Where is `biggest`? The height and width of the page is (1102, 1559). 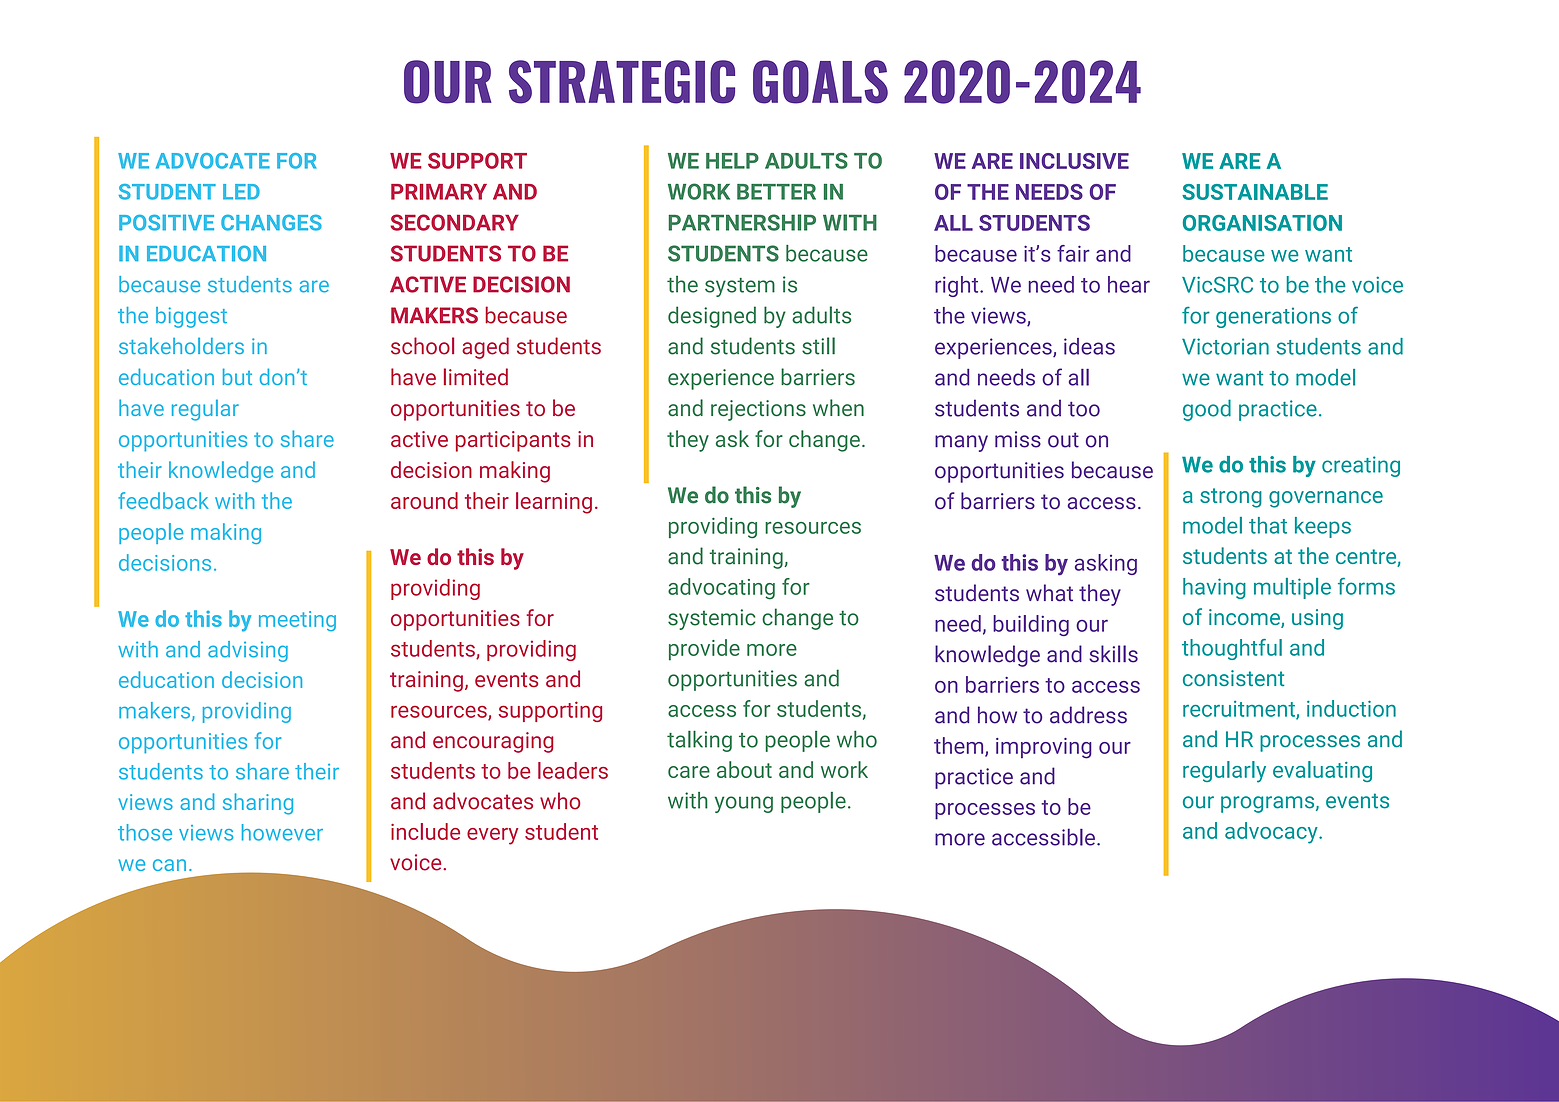 biggest is located at coordinates (191, 317).
